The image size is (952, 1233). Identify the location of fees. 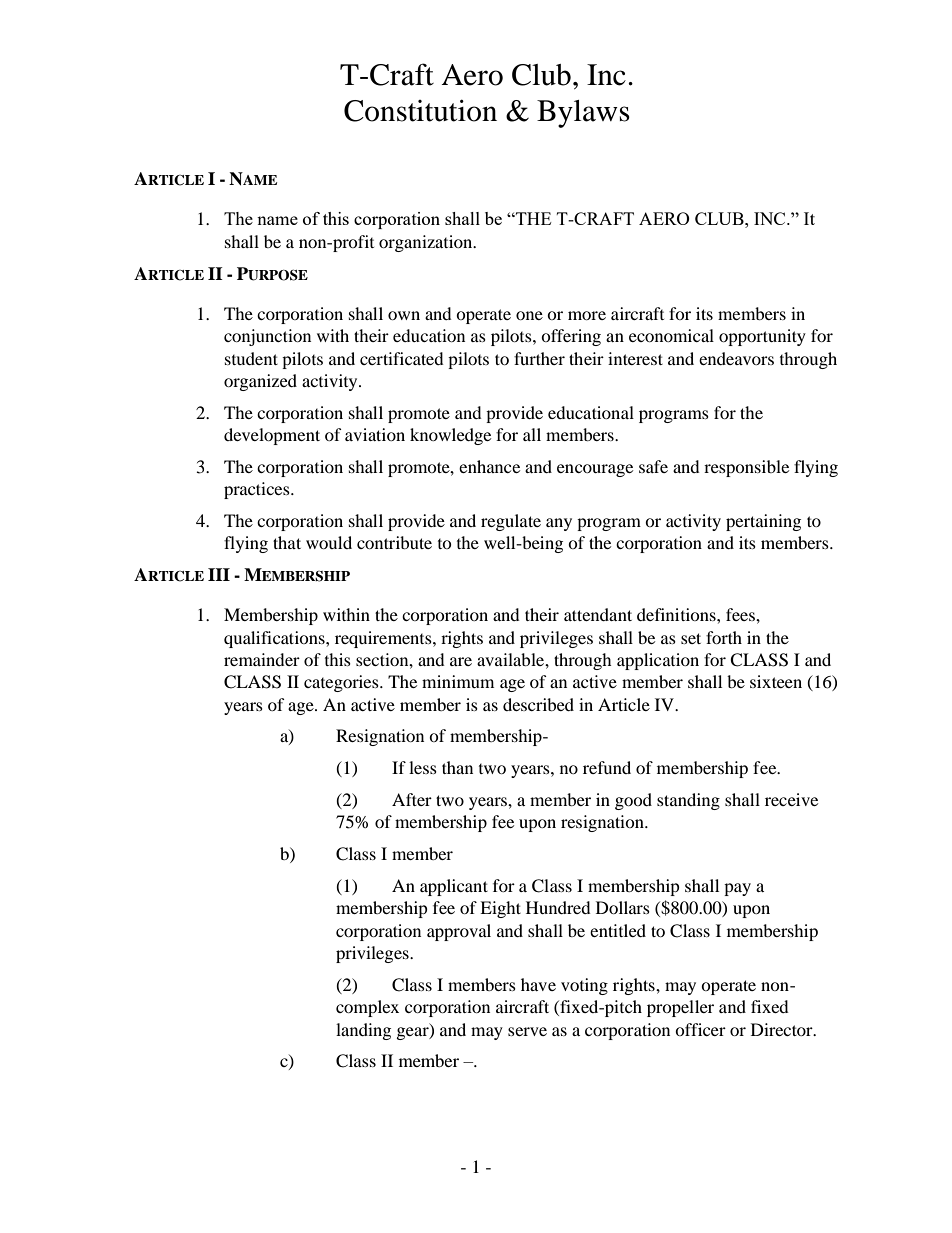
(741, 614).
